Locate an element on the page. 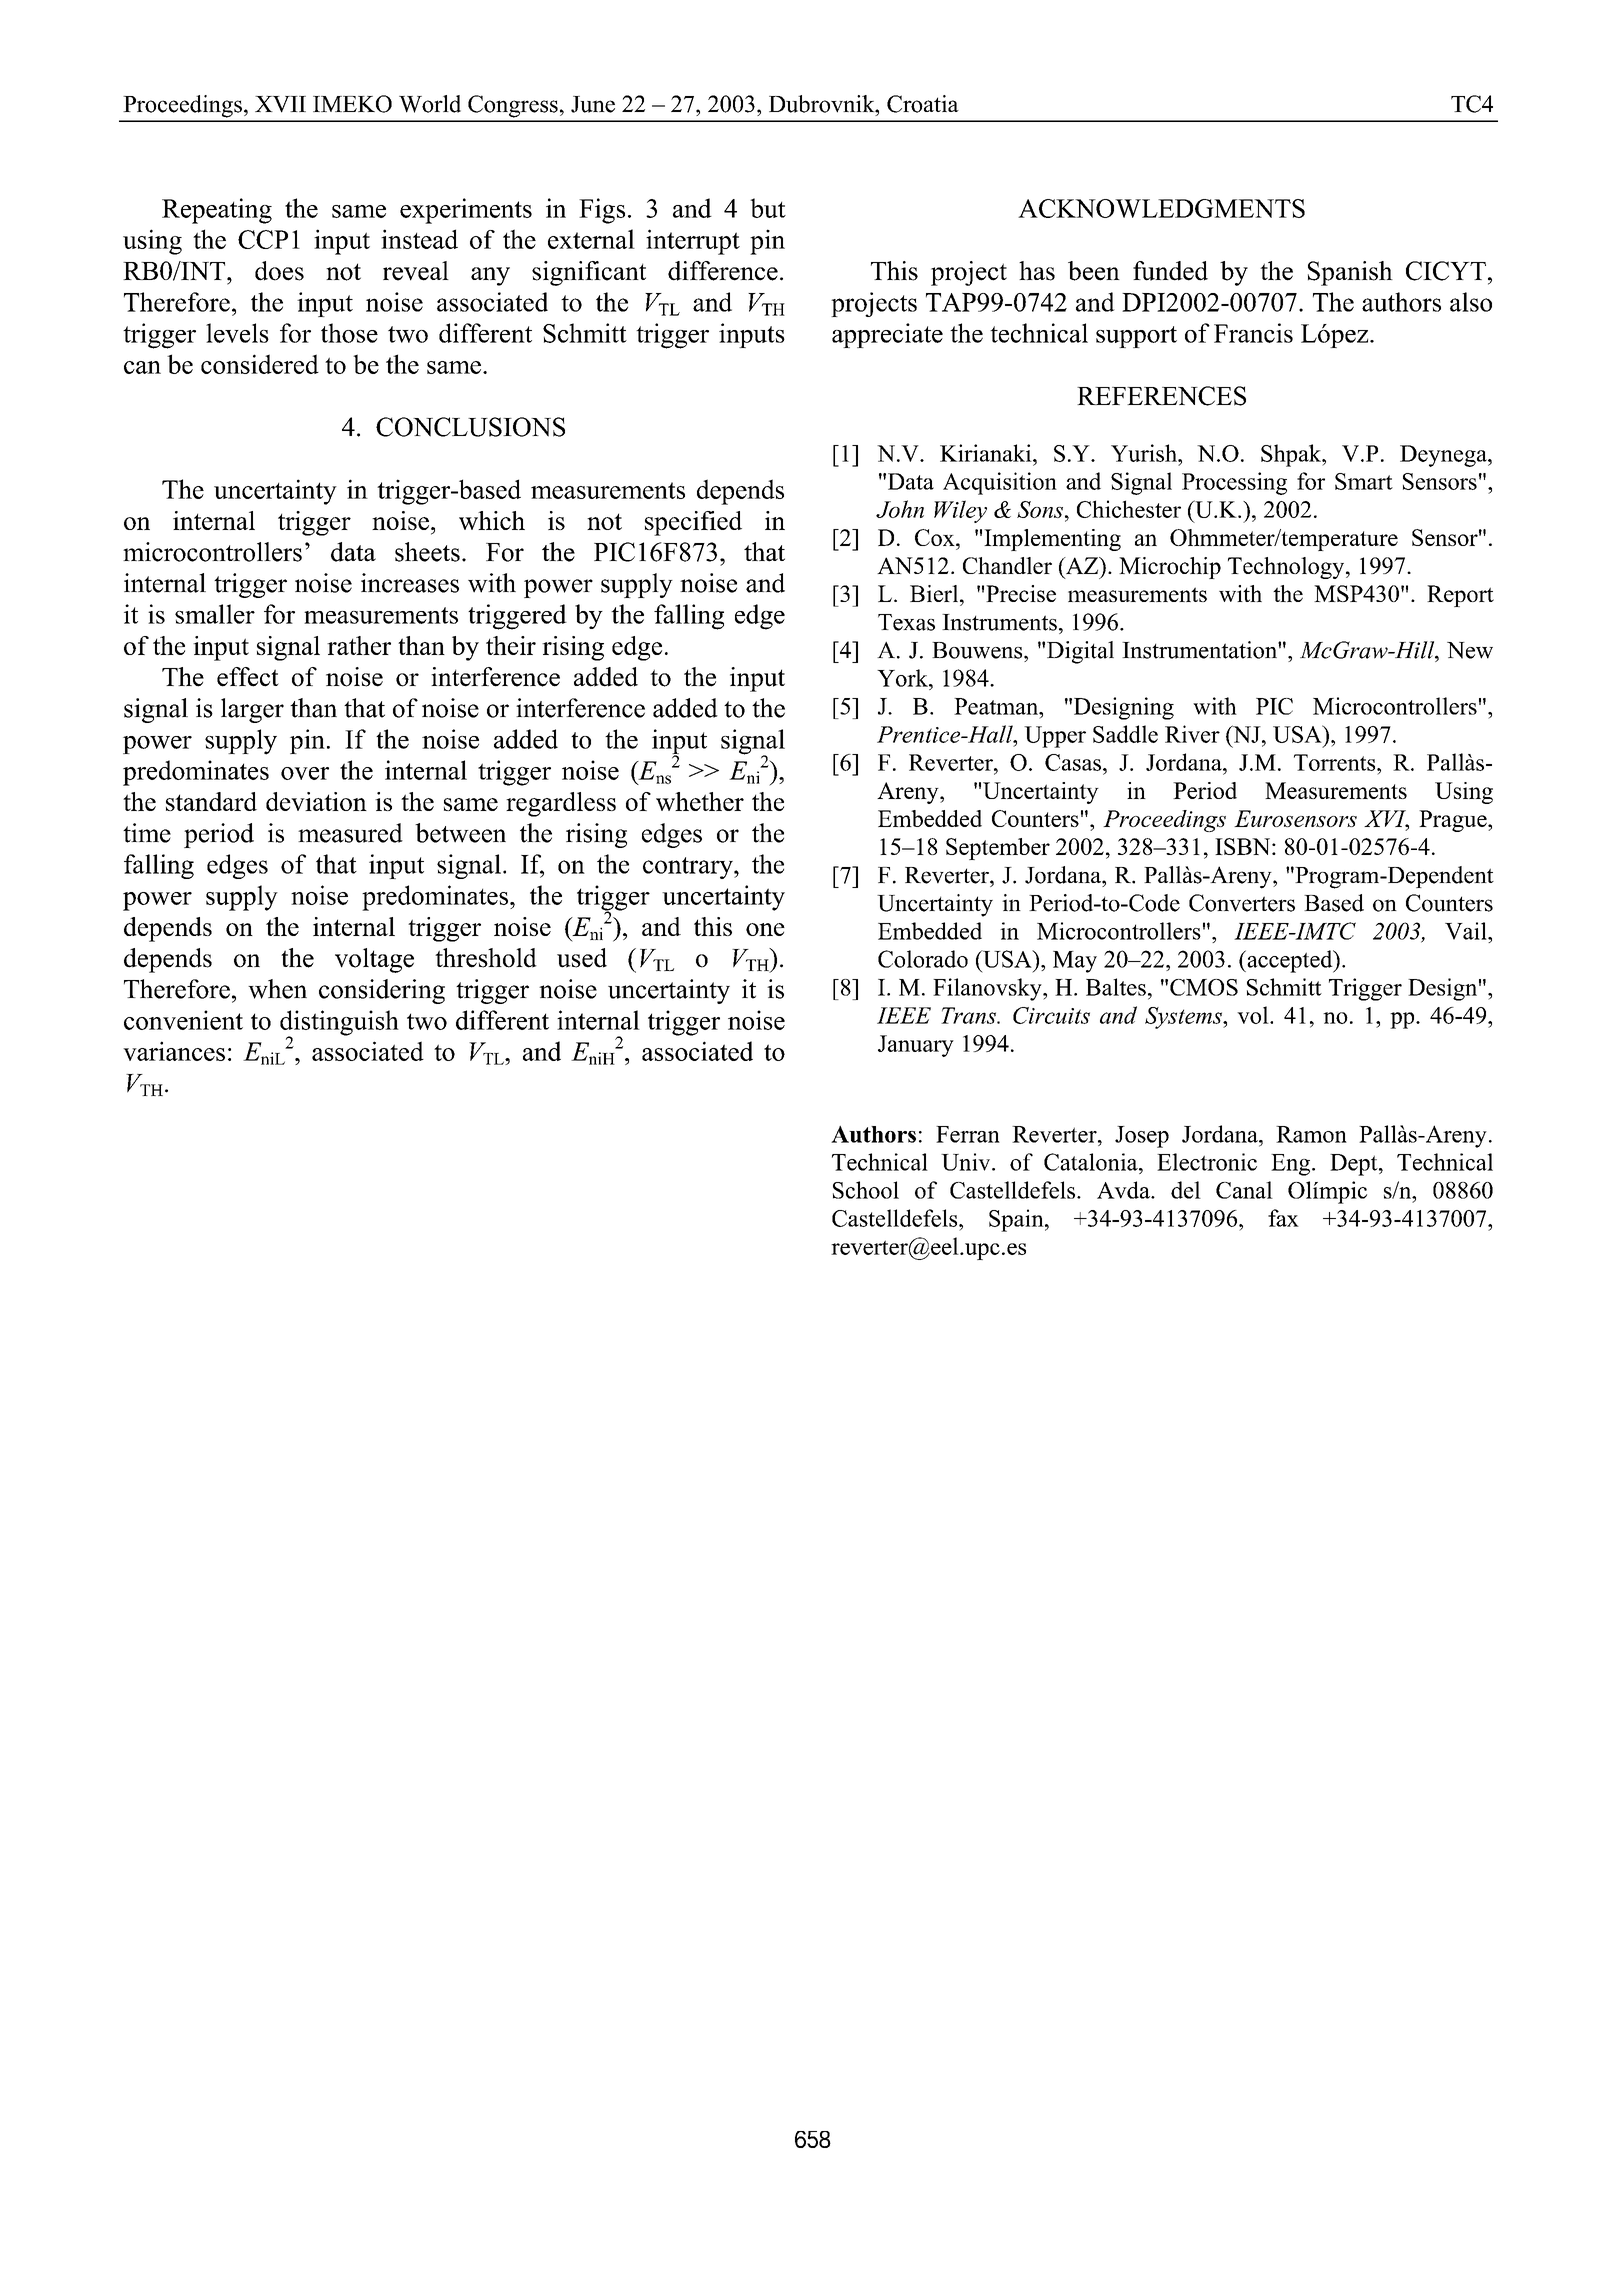  Spanish is located at coordinates (1350, 273).
